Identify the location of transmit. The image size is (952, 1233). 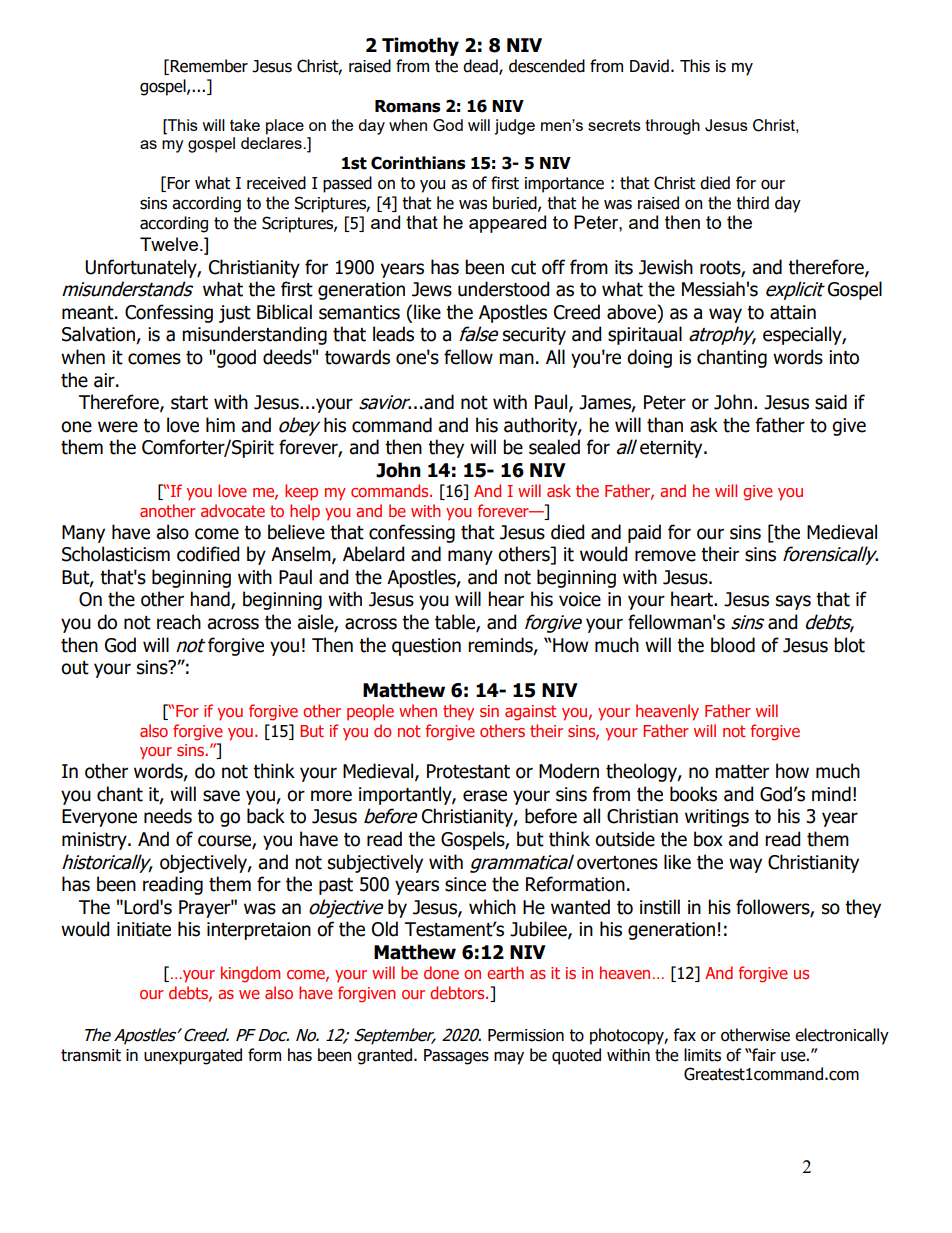
(91, 1055).
